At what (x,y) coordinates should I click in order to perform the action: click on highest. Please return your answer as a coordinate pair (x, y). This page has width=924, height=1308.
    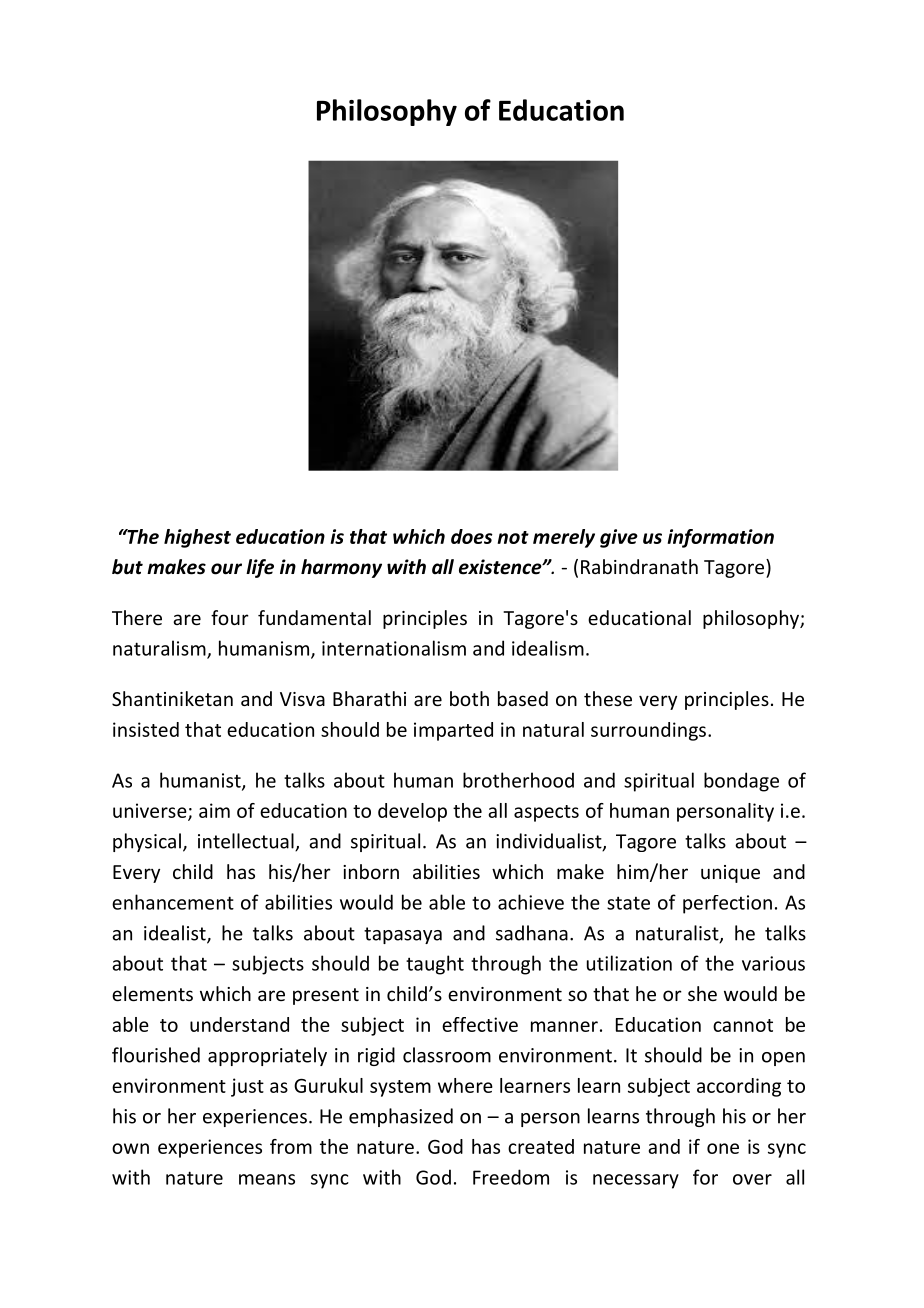
    Looking at the image, I should click on (197, 538).
